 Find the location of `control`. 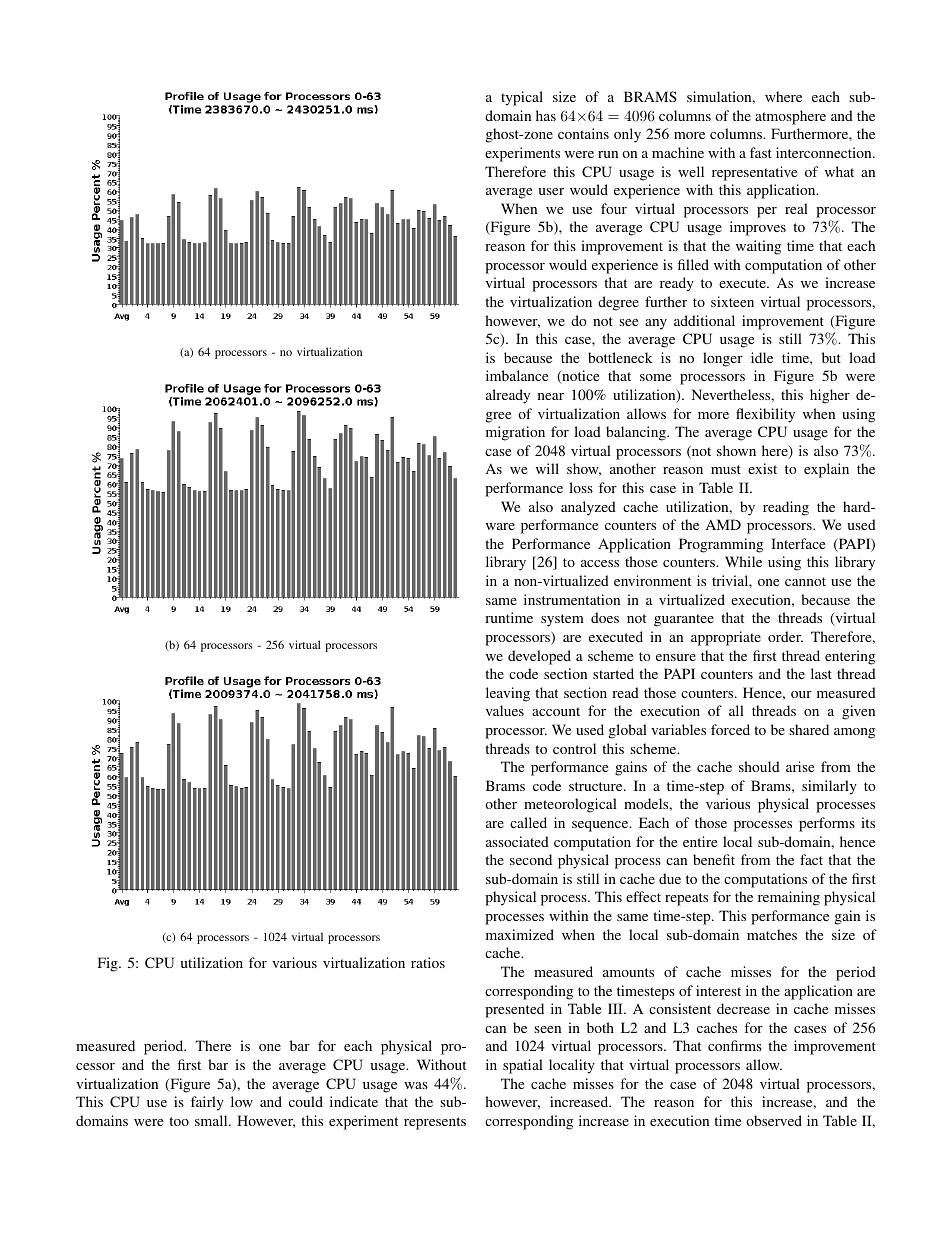

control is located at coordinates (574, 748).
